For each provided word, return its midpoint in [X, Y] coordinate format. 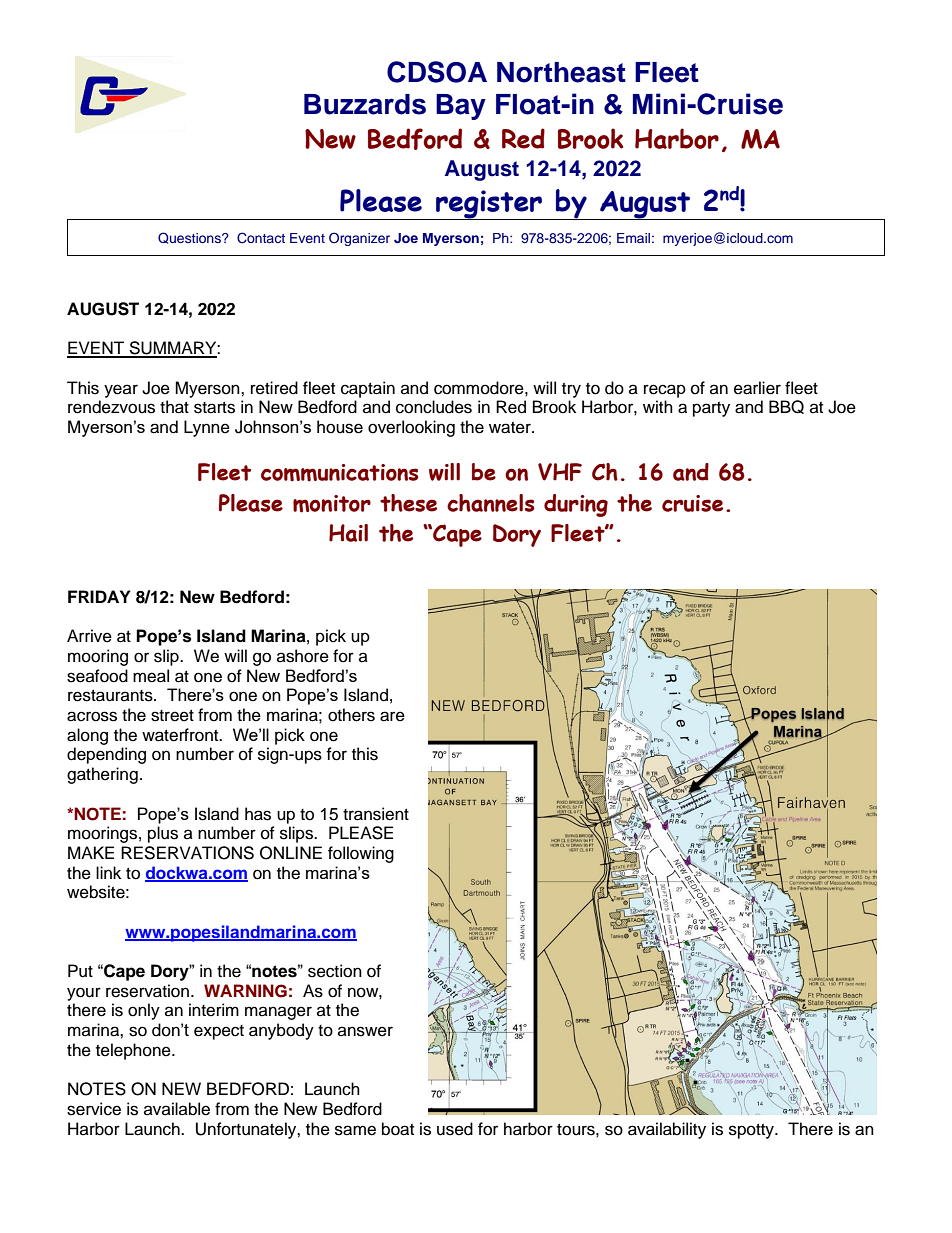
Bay [461, 107]
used [455, 1129]
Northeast [561, 72]
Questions [190, 238]
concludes [434, 407]
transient [376, 814]
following [361, 854]
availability [667, 1130]
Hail [348, 533]
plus [163, 834]
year [121, 391]
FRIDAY [99, 596]
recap [665, 391]
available [177, 1109]
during [576, 505]
